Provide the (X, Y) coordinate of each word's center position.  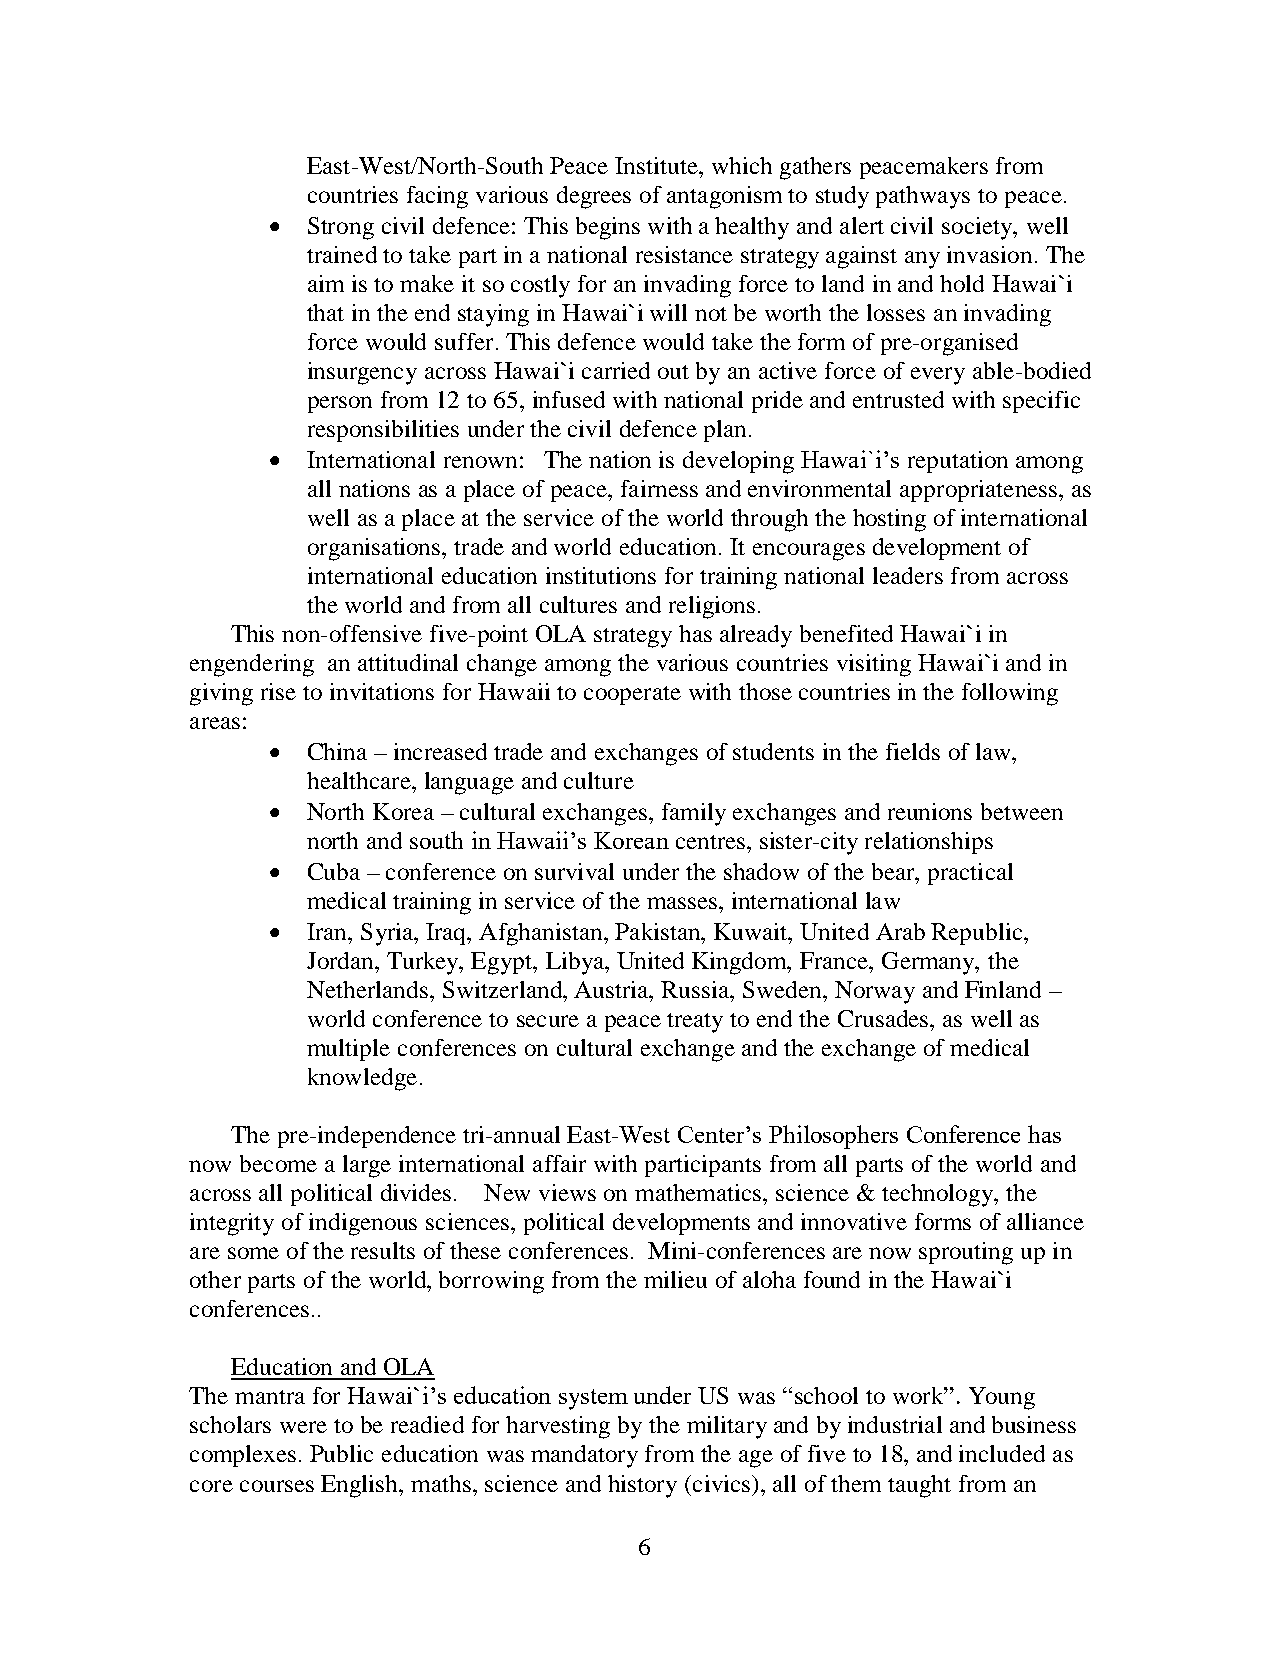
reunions (930, 811)
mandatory (584, 1456)
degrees (594, 197)
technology (939, 1195)
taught (919, 1486)
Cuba (334, 871)
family (694, 814)
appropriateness (980, 491)
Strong (341, 228)
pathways (923, 197)
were (303, 1427)
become (278, 1163)
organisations (375, 549)
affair (559, 1163)
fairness (659, 488)
